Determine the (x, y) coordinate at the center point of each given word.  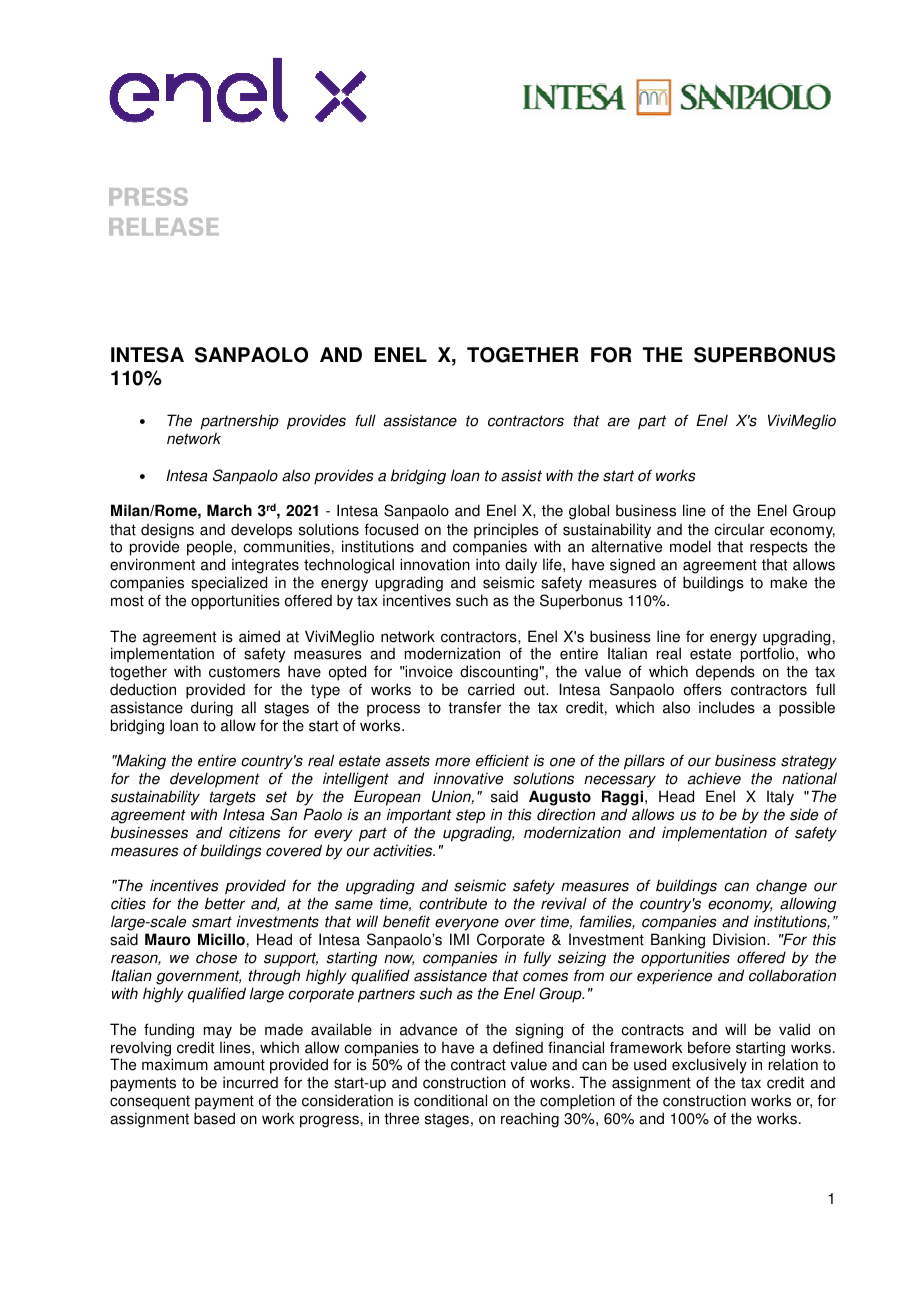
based (214, 1118)
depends (725, 674)
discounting (499, 674)
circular (739, 529)
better (225, 903)
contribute (453, 903)
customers (244, 672)
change (781, 888)
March (229, 510)
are (618, 422)
